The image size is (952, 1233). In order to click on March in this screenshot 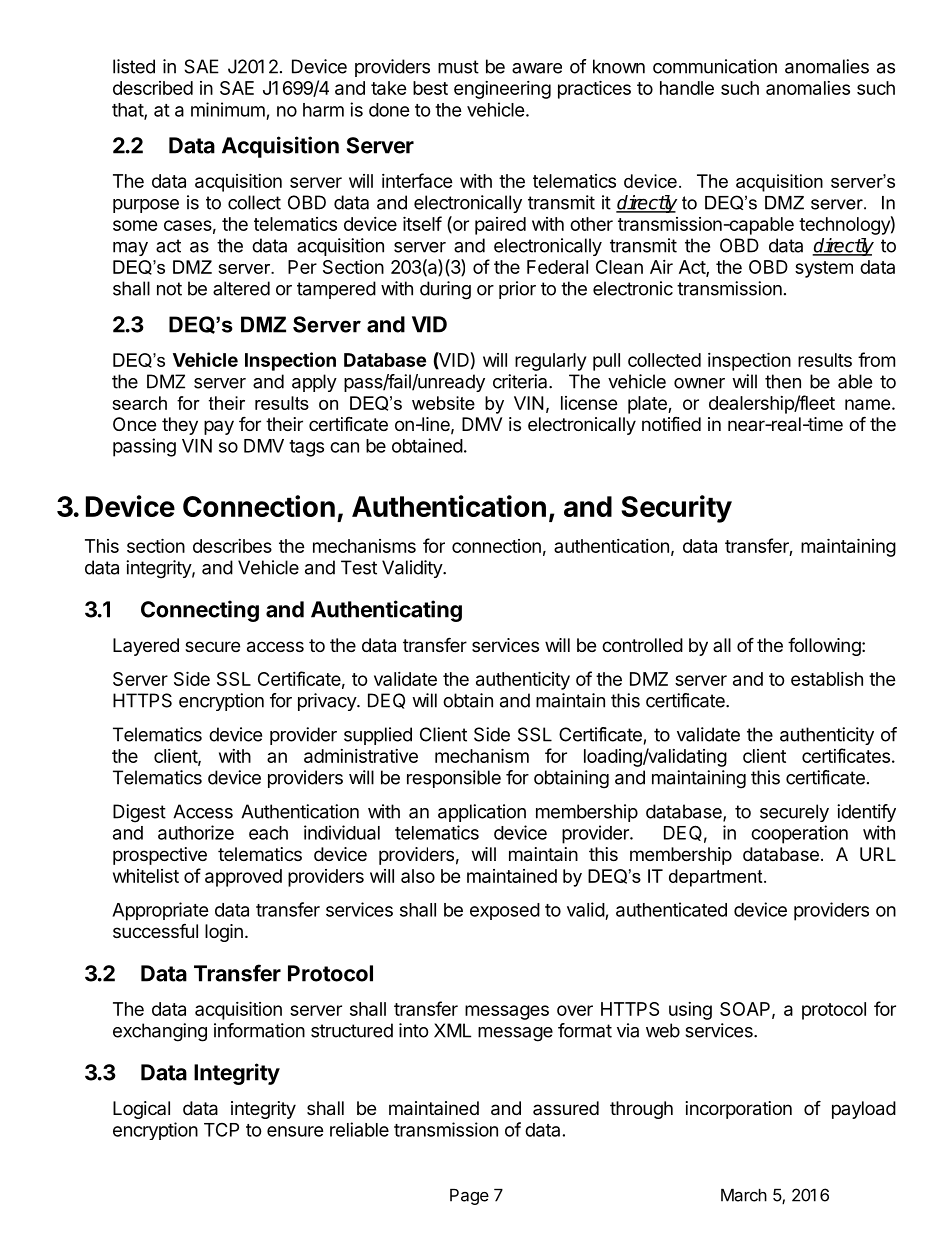, I will do `click(744, 1195)`.
